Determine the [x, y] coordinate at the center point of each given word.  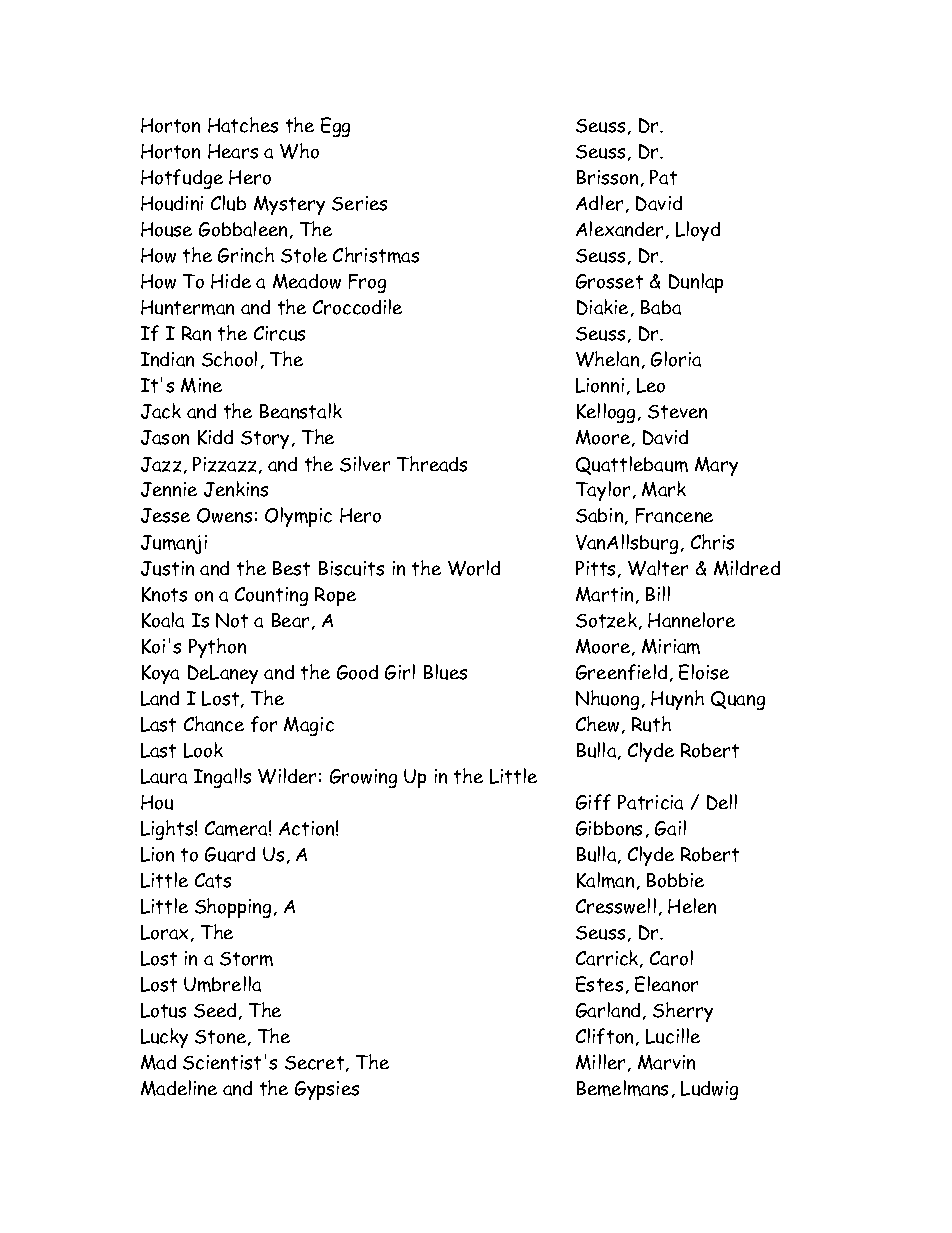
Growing [363, 778]
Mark [664, 489]
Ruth [651, 724]
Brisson [607, 177]
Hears [233, 151]
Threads [432, 464]
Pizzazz [224, 464]
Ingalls [222, 778]
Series [359, 203]
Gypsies [327, 1090]
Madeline [179, 1088]
